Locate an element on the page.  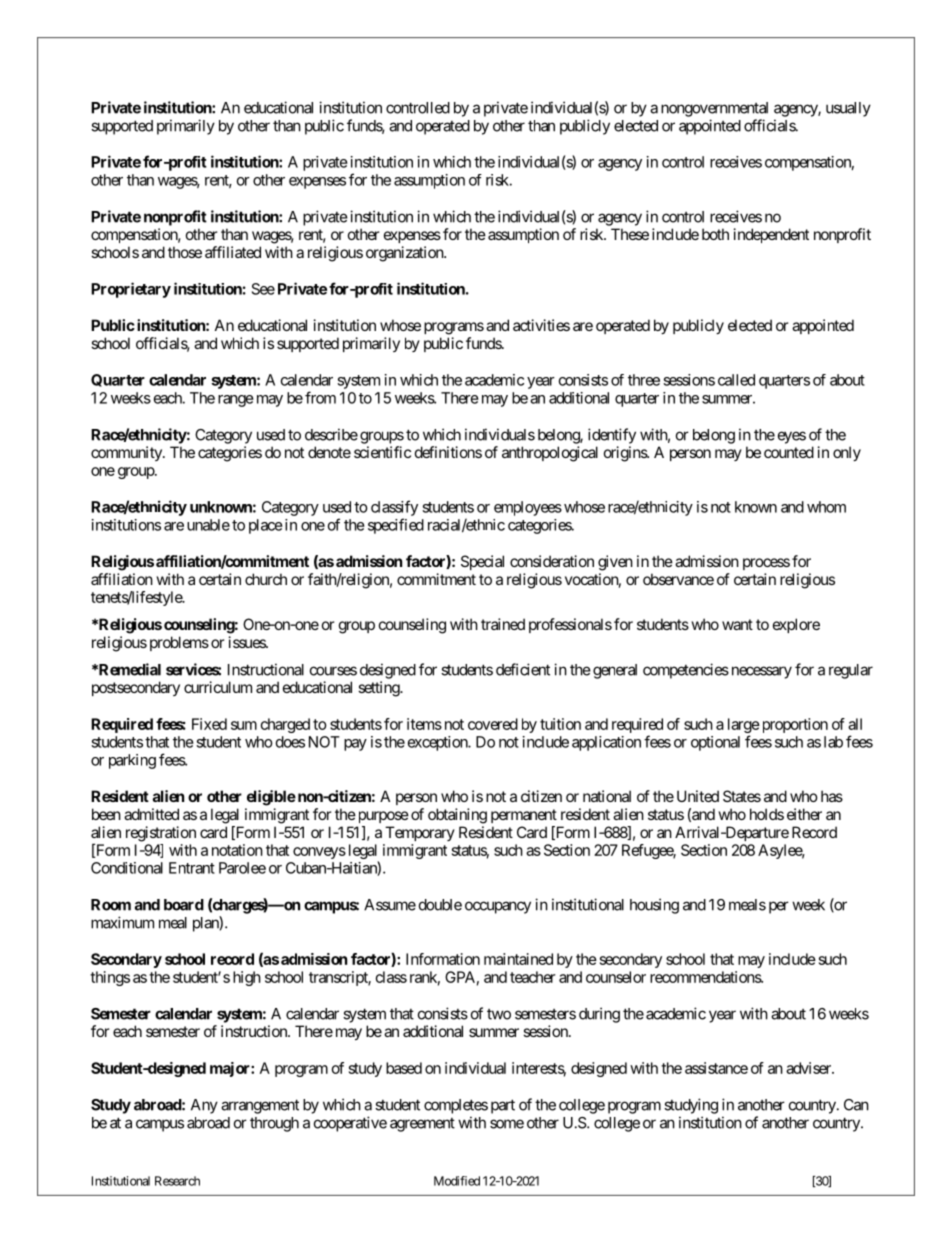
those is located at coordinates (185, 252).
